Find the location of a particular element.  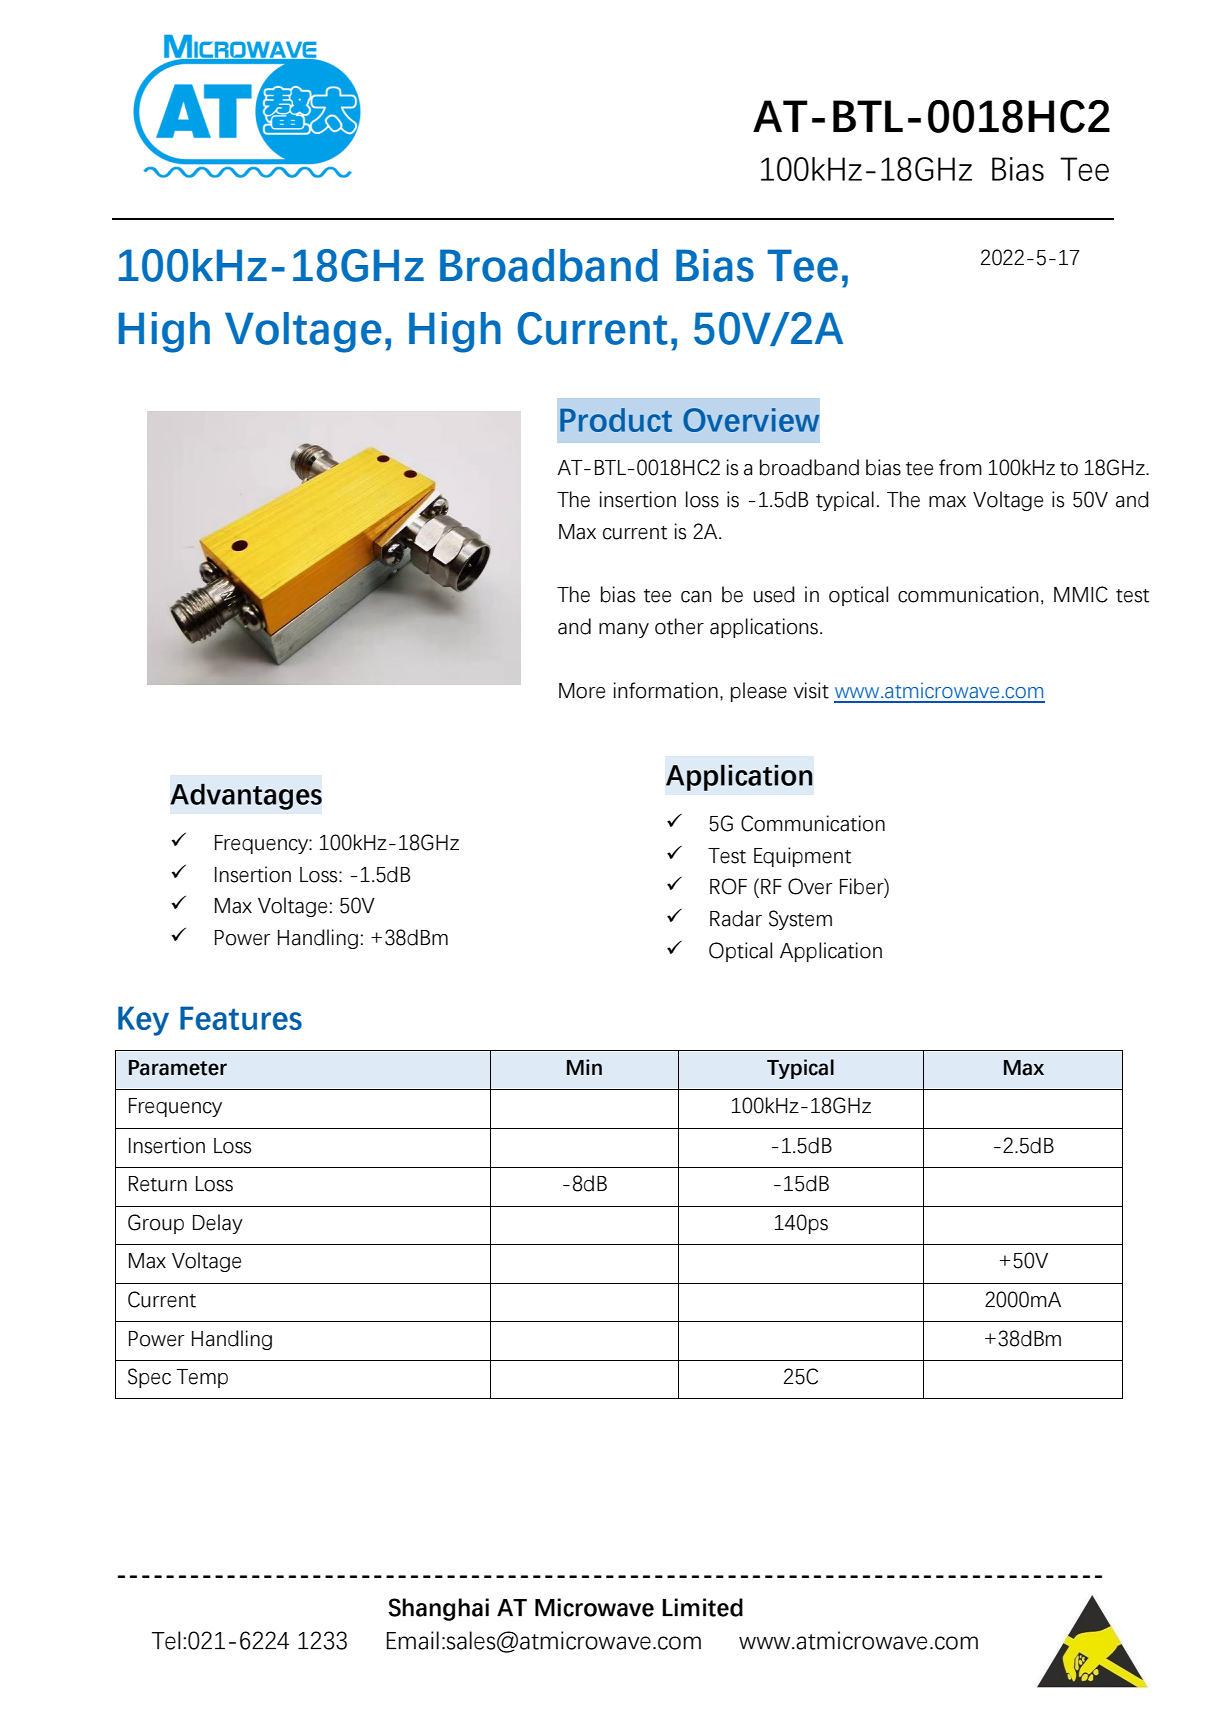

Features is located at coordinates (241, 1018).
